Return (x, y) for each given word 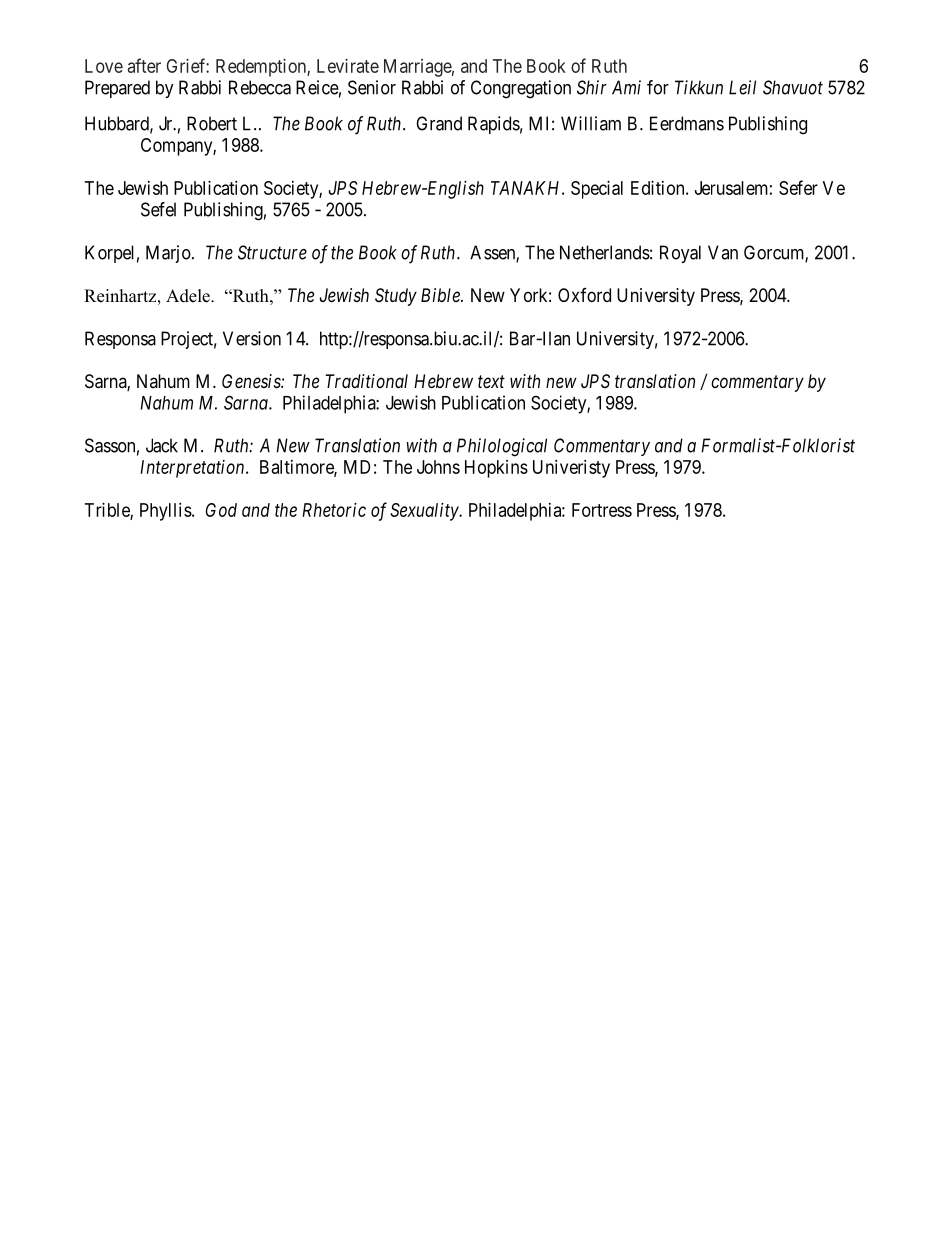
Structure (272, 252)
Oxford (584, 295)
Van (723, 252)
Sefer (798, 187)
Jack (162, 445)
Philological (502, 447)
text (491, 381)
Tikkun (699, 87)
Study (396, 297)
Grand (439, 123)
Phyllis (166, 512)
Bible (441, 295)
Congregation (521, 89)
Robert (212, 123)
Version (252, 338)
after (144, 65)
